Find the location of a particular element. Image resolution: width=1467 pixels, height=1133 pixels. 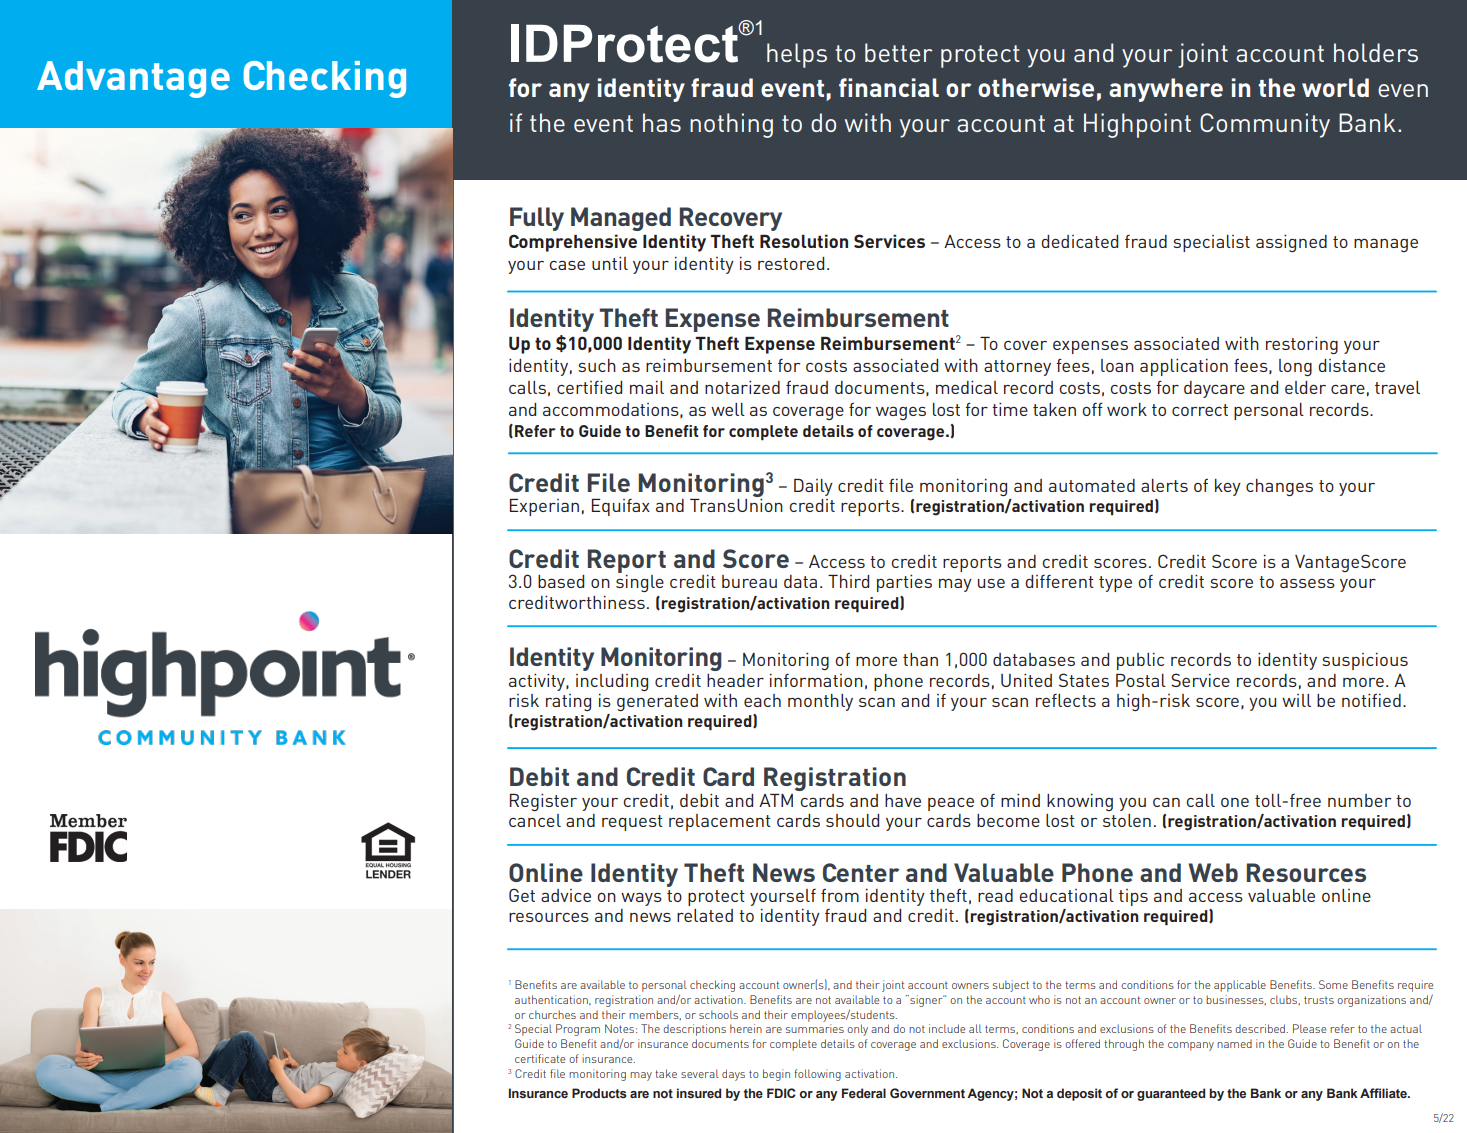

bureau is located at coordinates (749, 581).
